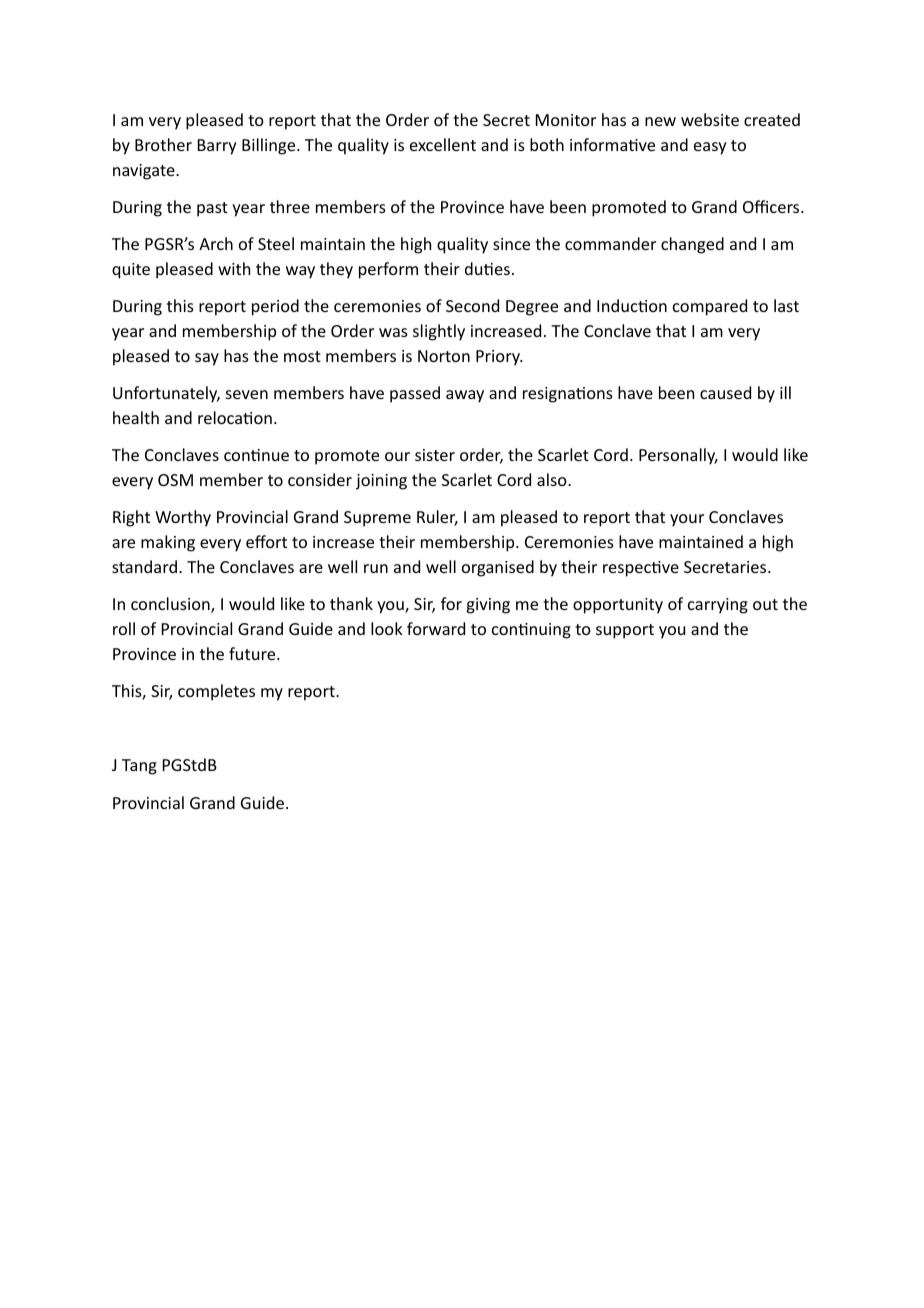 The image size is (924, 1308). What do you see at coordinates (139, 767) in the screenshot?
I see `Tang` at bounding box center [139, 767].
